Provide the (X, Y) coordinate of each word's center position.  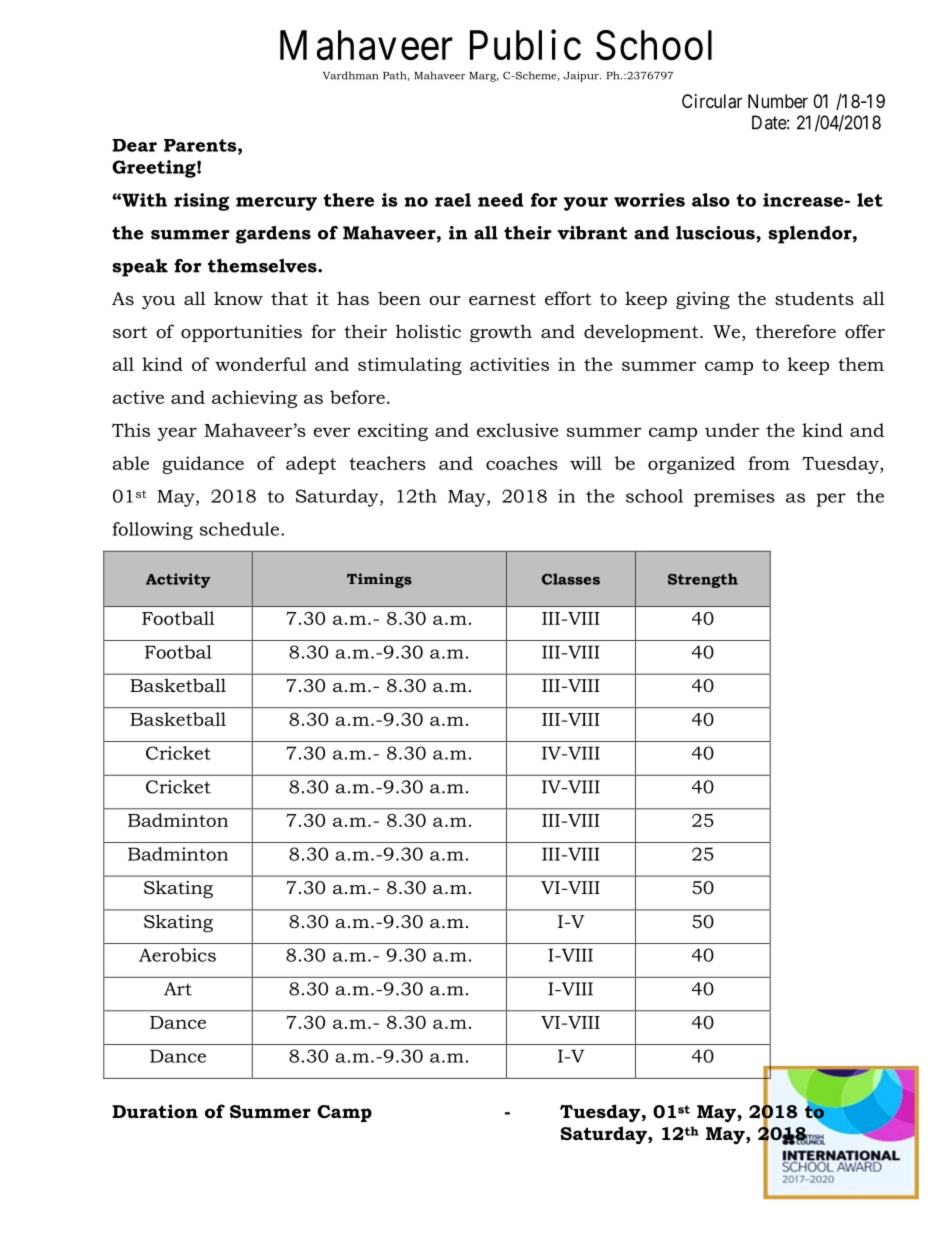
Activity (178, 580)
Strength (703, 580)
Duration (155, 1111)
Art (178, 989)
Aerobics (177, 955)
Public (525, 45)
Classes (571, 579)
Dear (134, 145)
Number (778, 101)
